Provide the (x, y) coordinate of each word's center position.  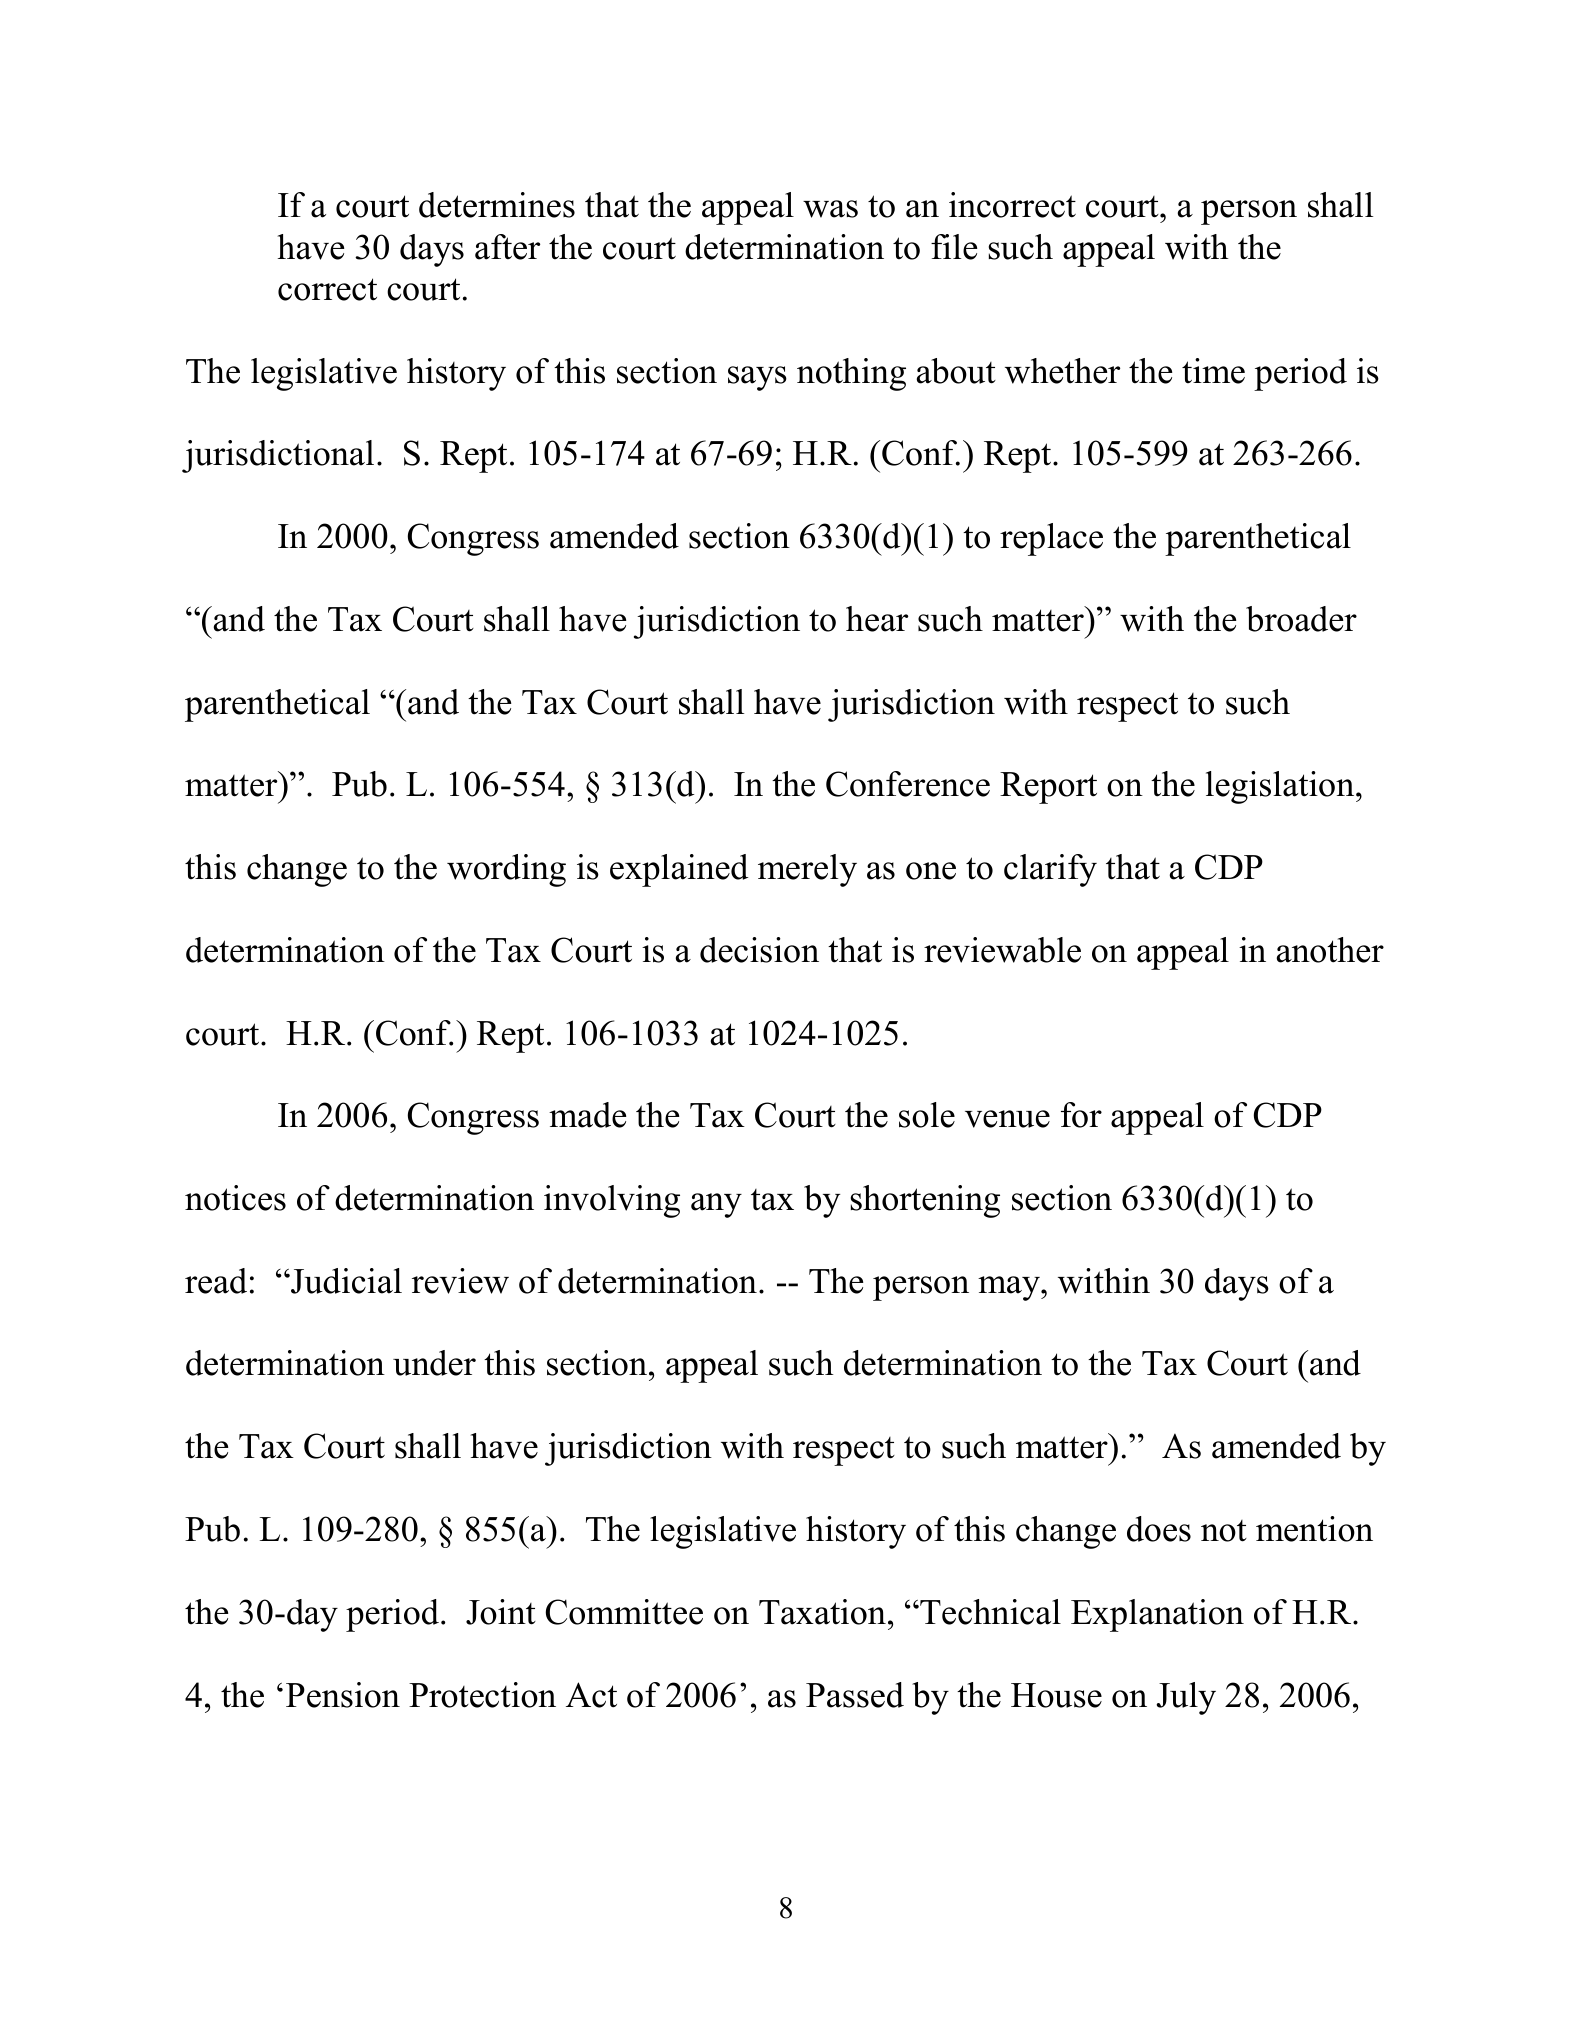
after (507, 247)
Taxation (822, 1612)
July (1186, 1698)
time (1213, 371)
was (830, 209)
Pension (343, 1695)
